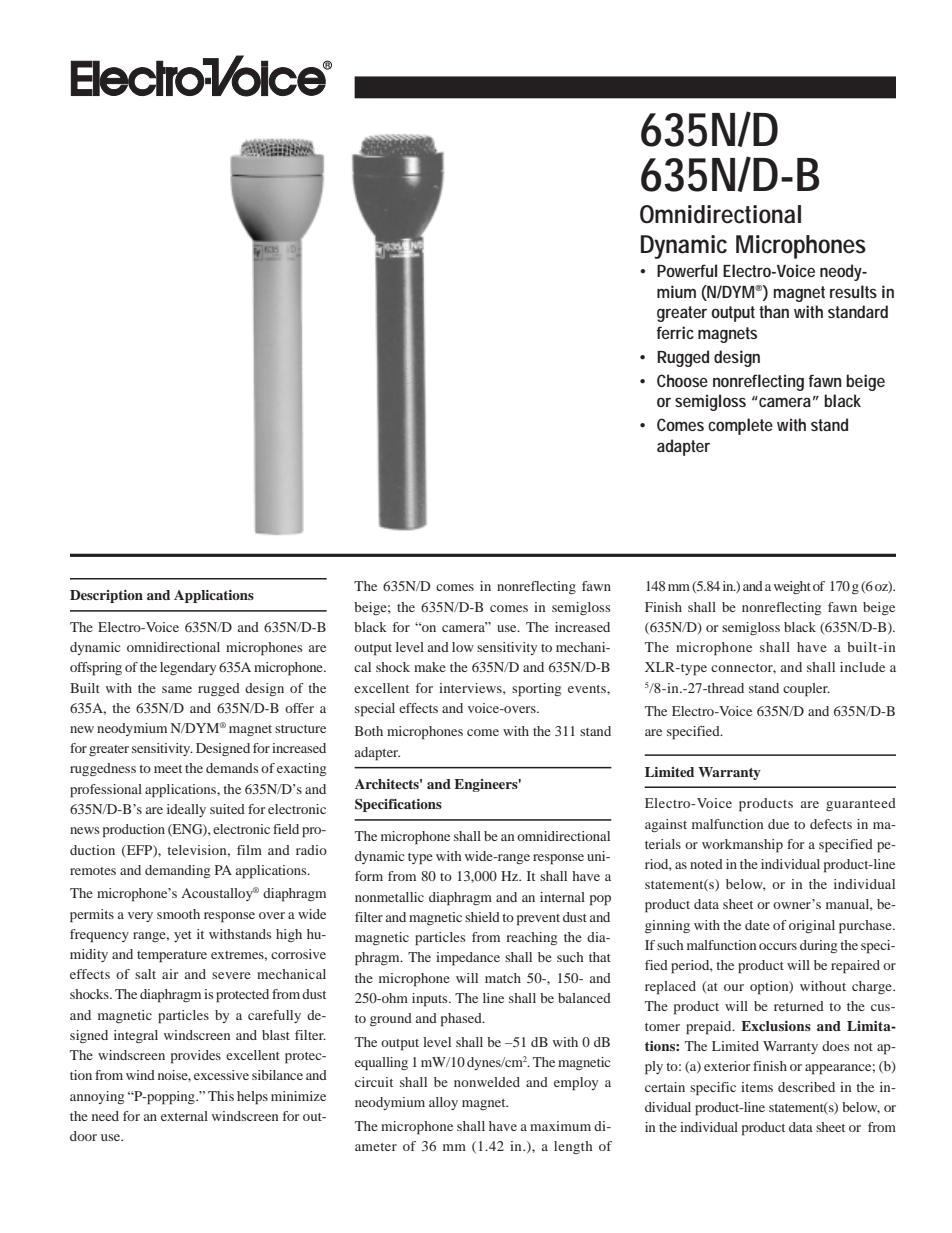 The width and height of the screenshot is (952, 1233). Describe the element at coordinates (740, 426) in the screenshot. I see `complete` at that location.
